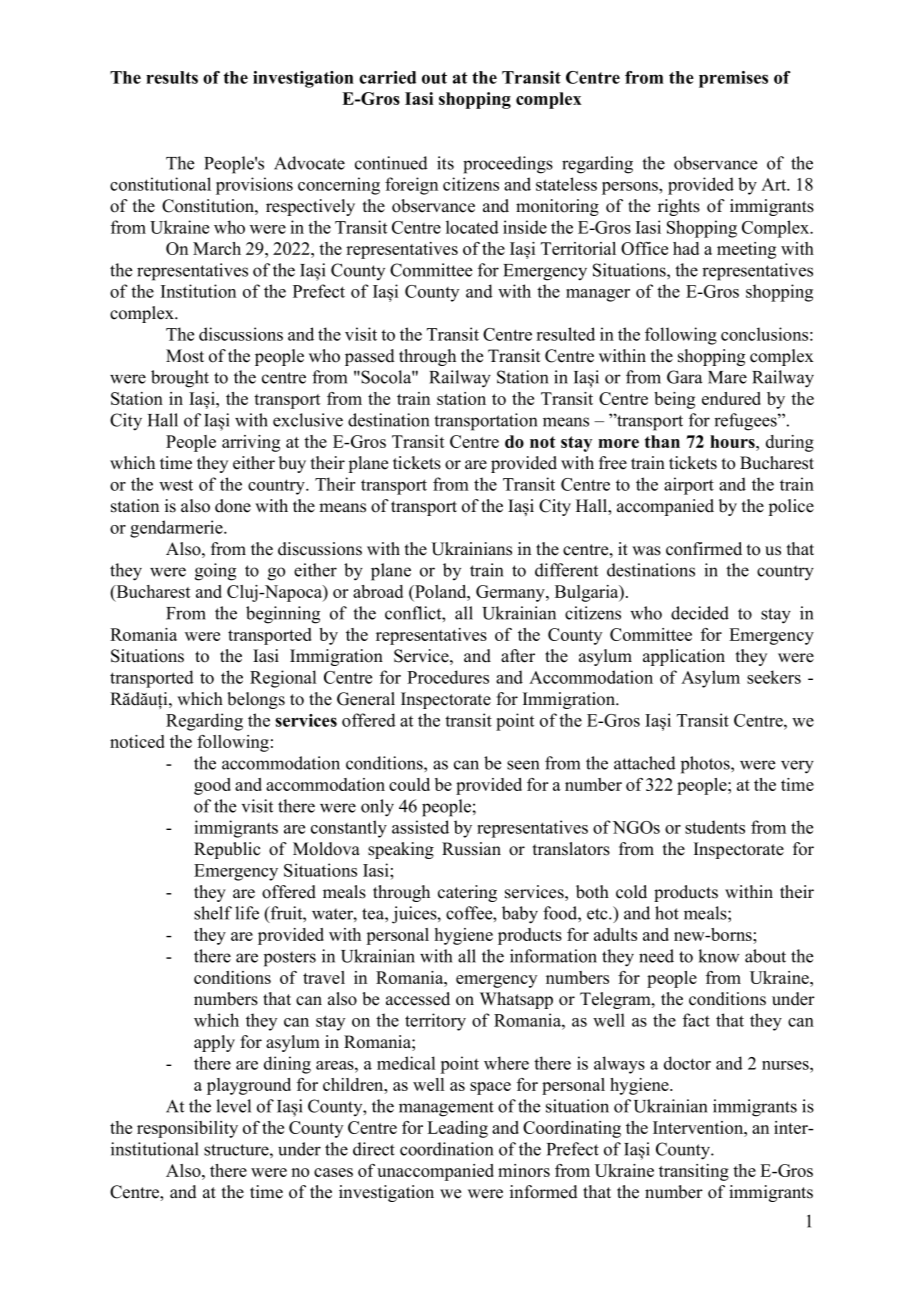  What do you see at coordinates (283, 615) in the page?
I see `beginning` at bounding box center [283, 615].
